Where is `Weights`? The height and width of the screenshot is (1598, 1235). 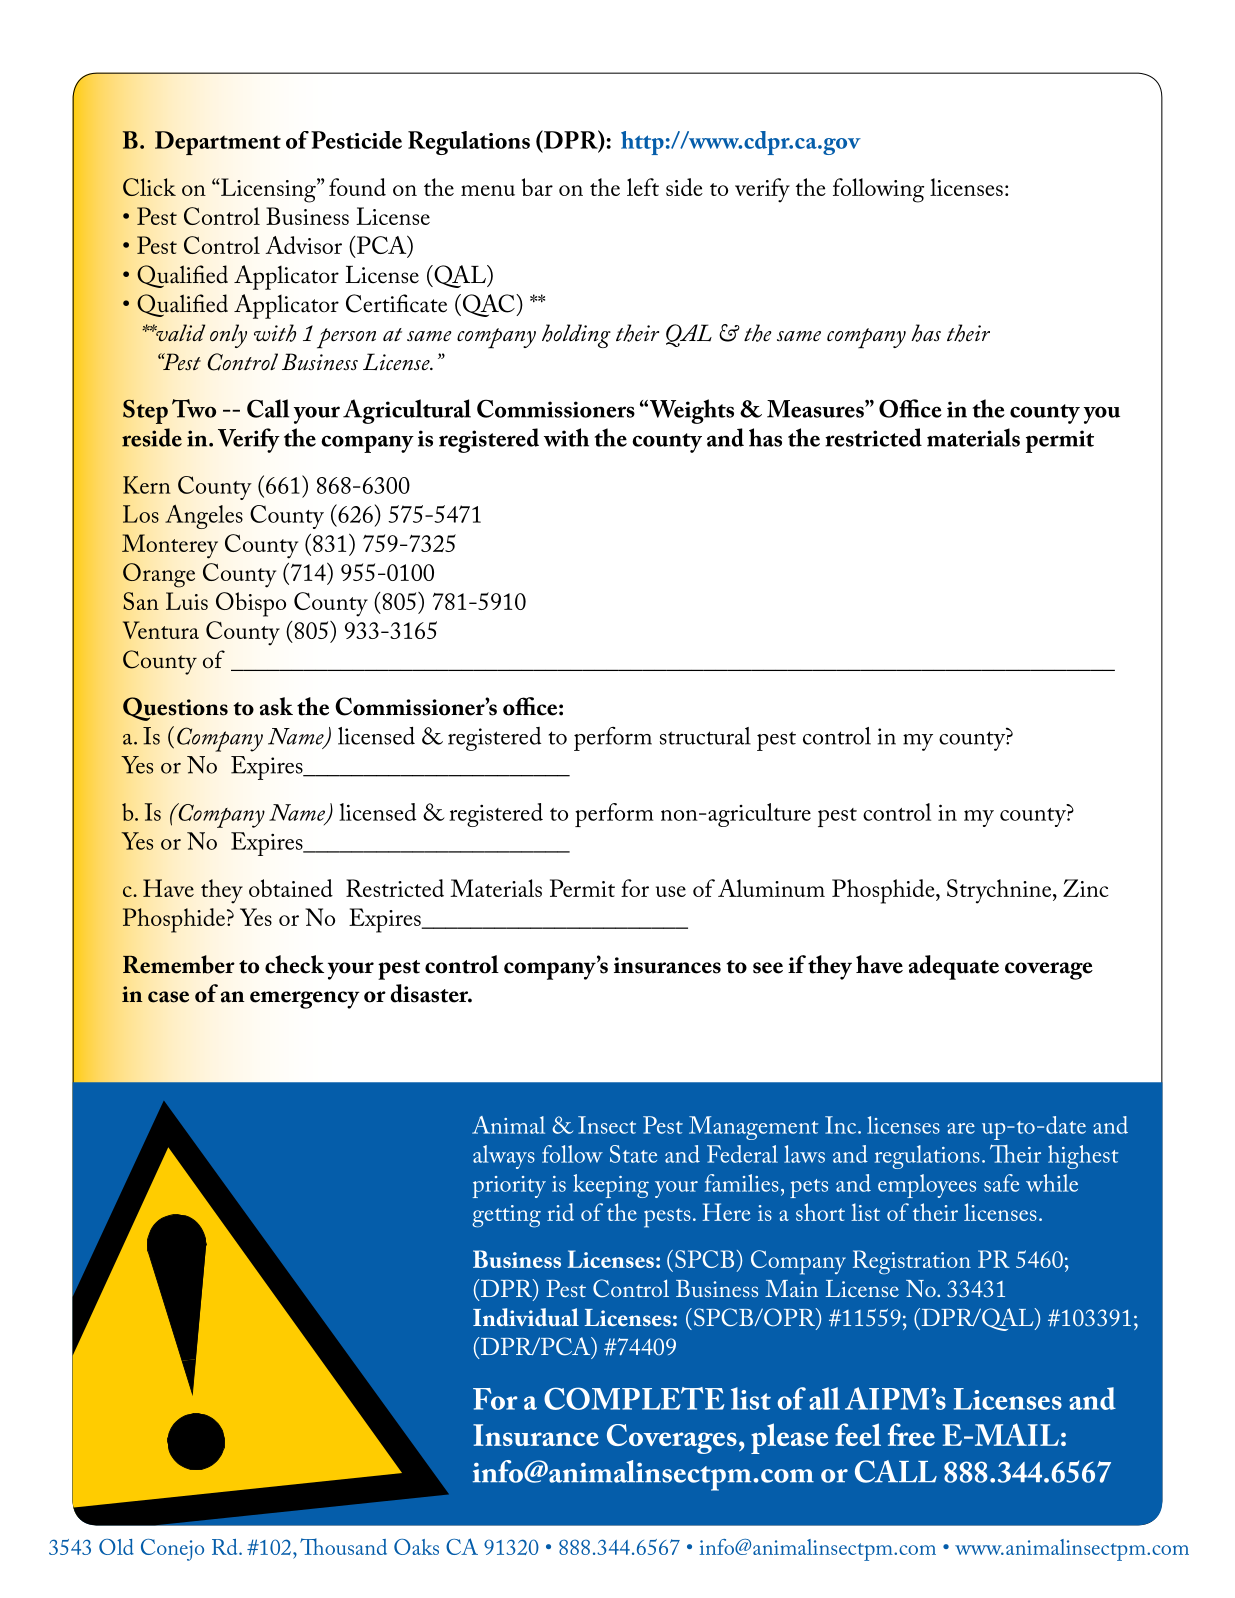 Weights is located at coordinates (690, 411).
